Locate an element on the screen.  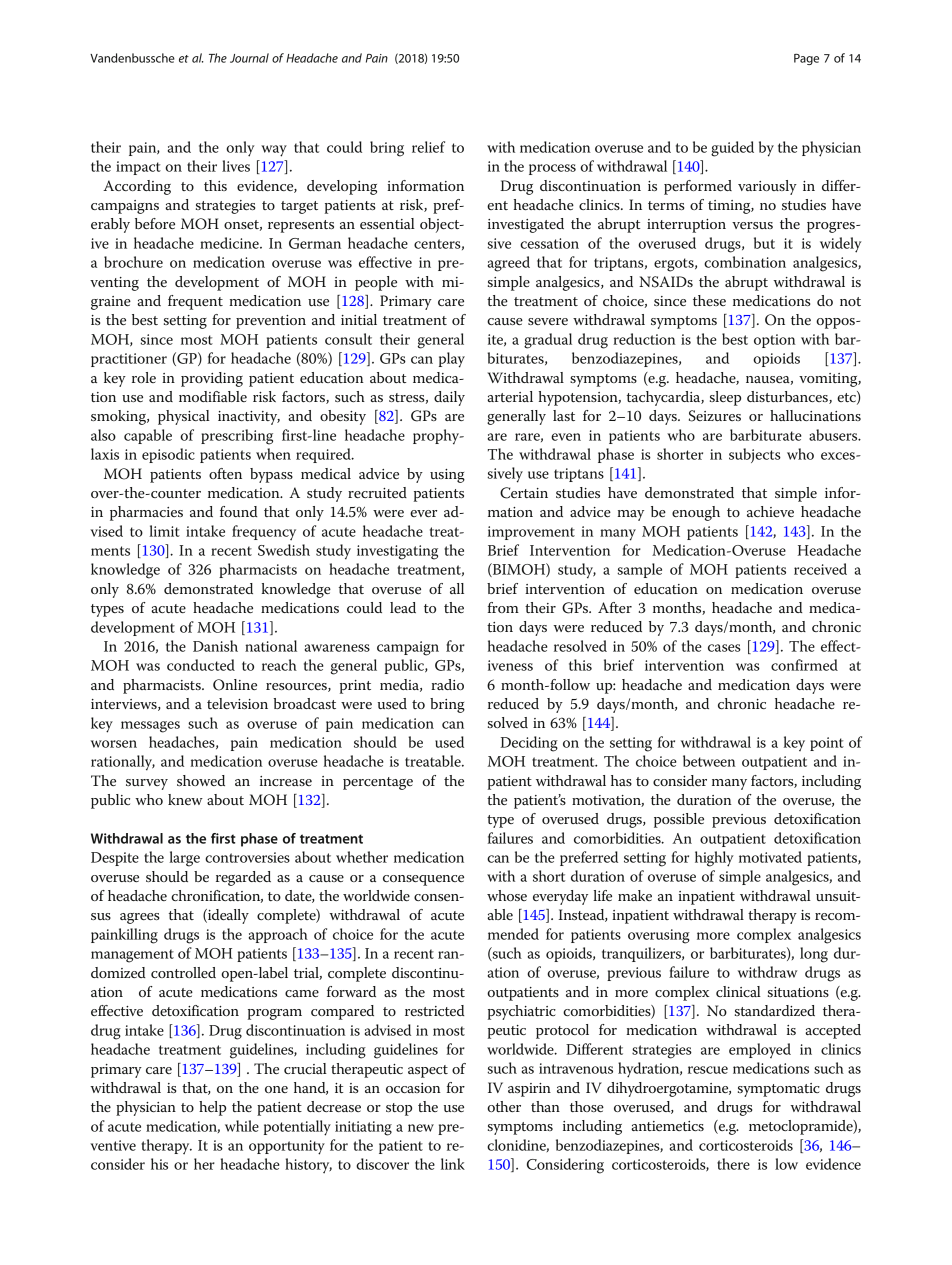
between is located at coordinates (709, 761).
